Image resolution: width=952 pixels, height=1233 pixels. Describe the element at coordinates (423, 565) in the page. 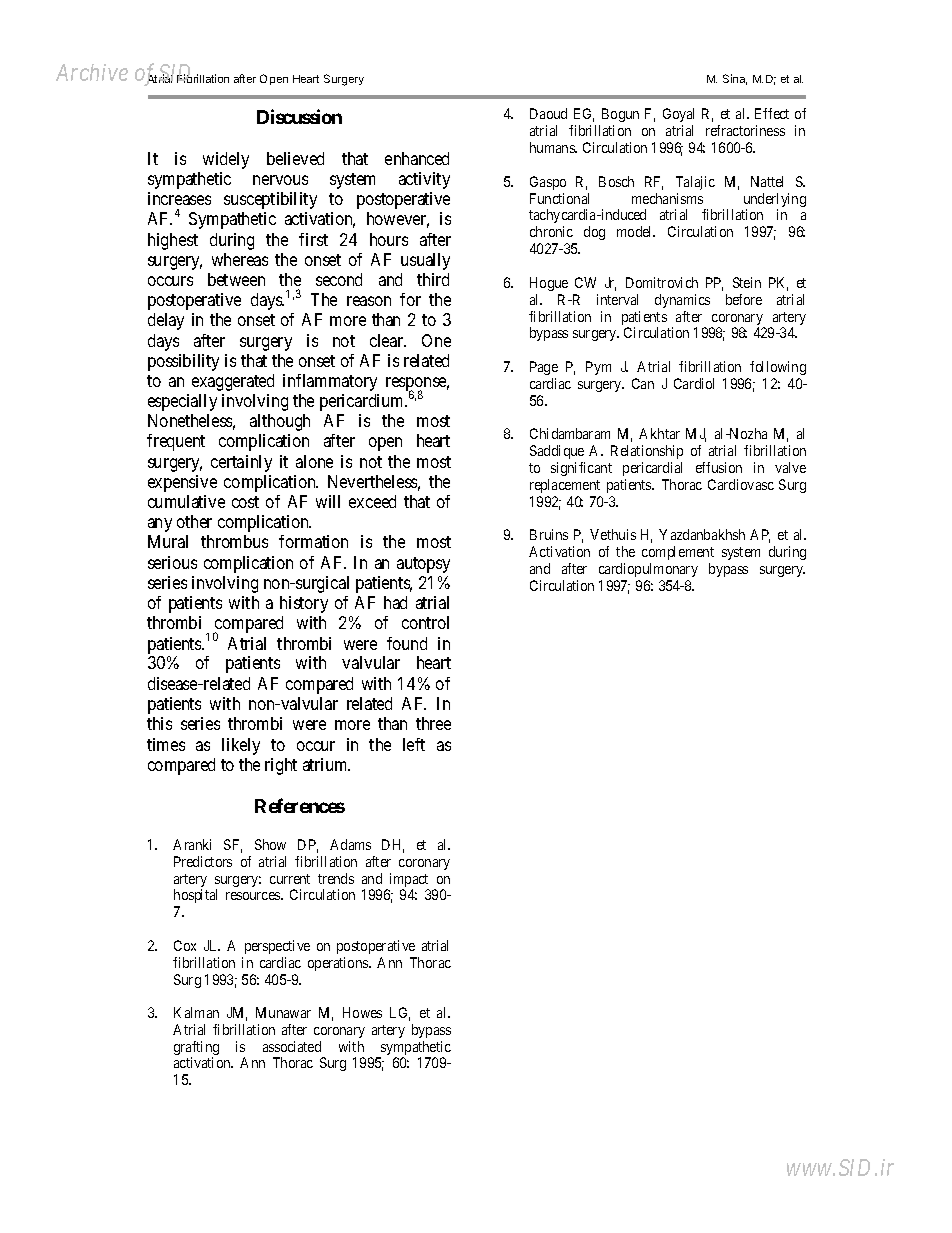

I see `autopsy` at that location.
